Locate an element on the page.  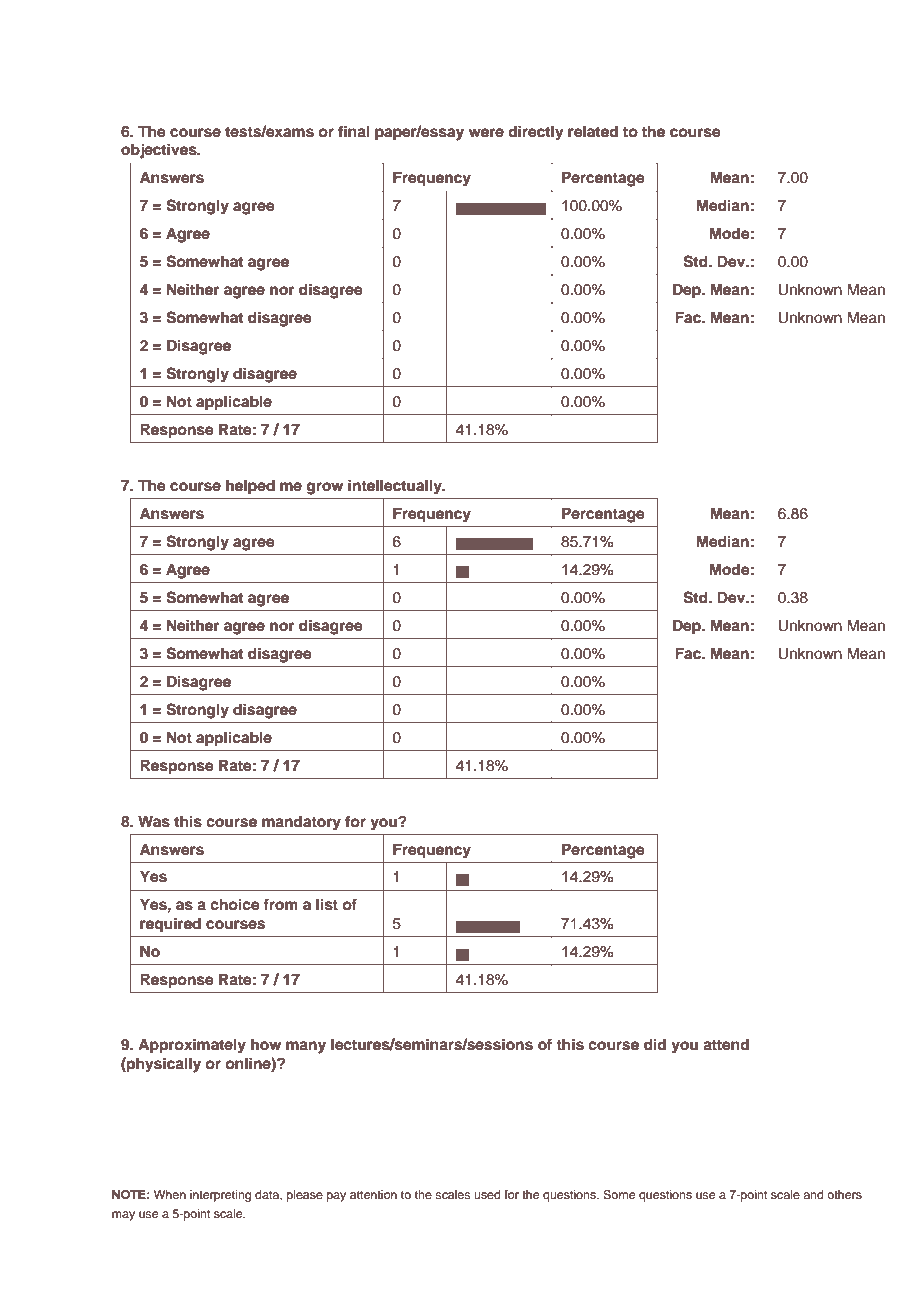
Was is located at coordinates (154, 822).
